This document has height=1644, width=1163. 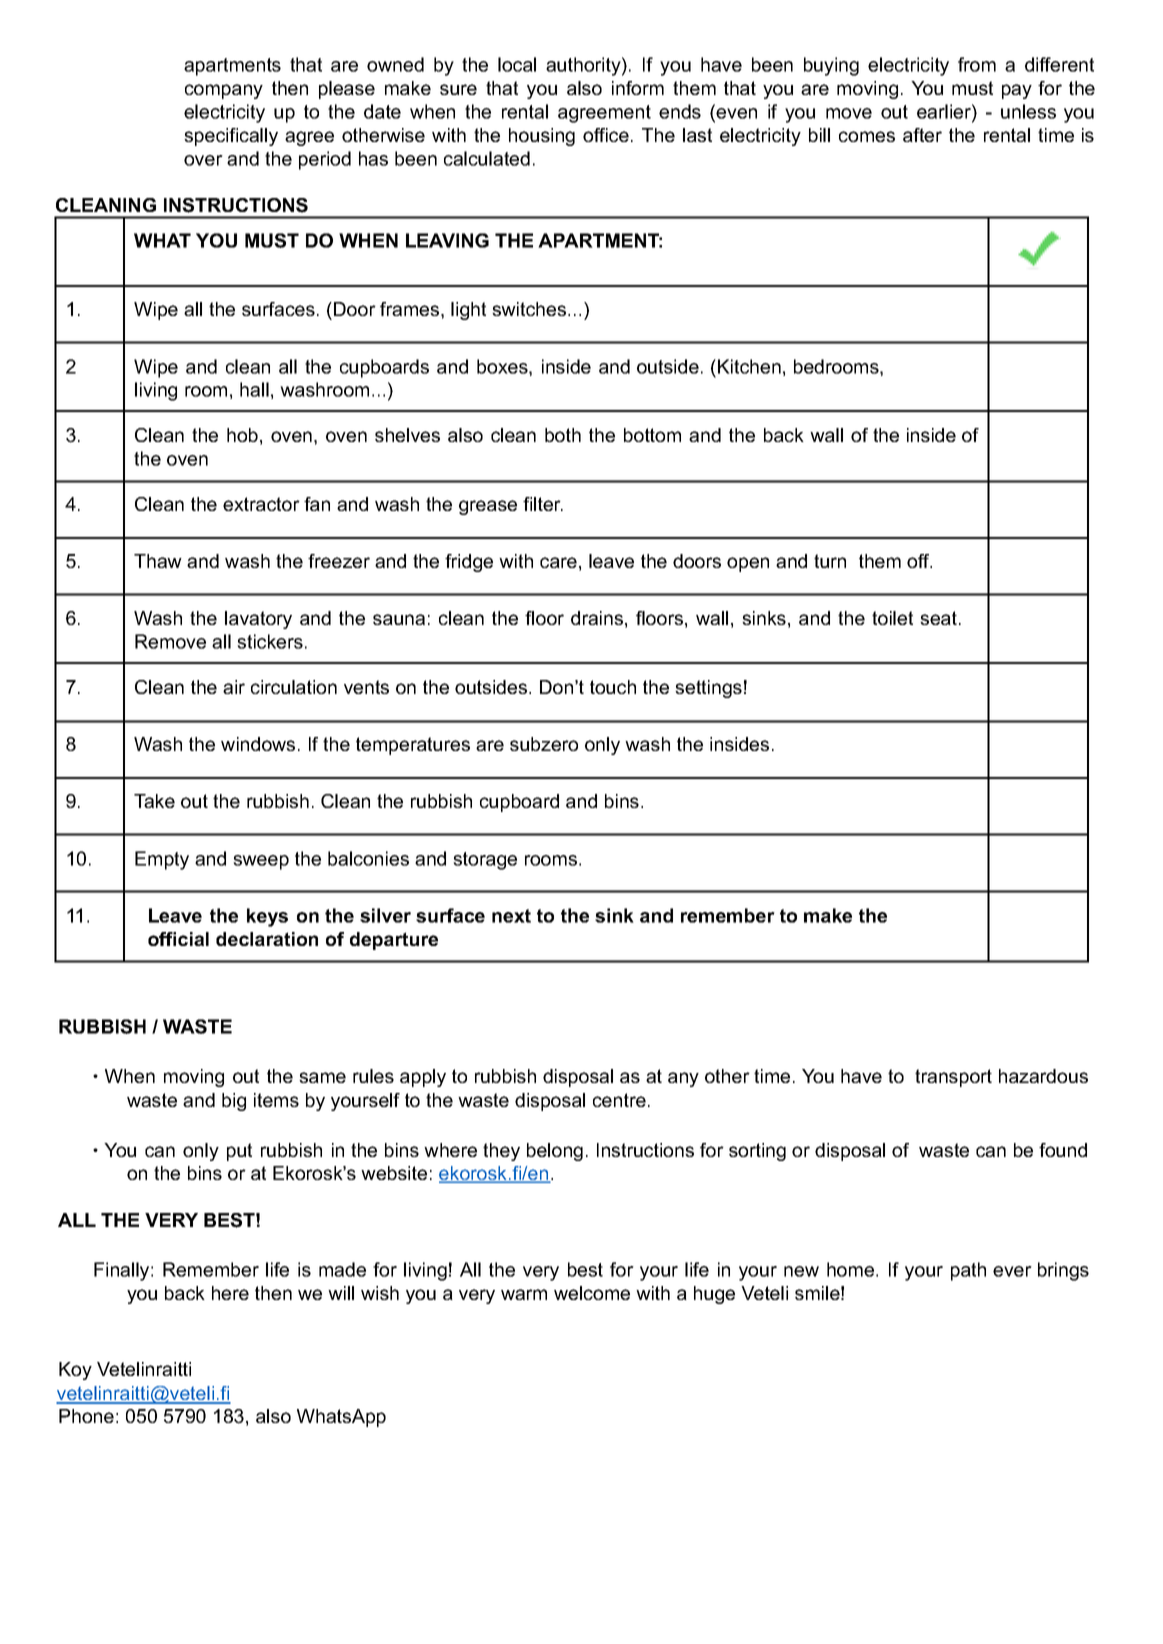 I want to click on windows, so click(x=258, y=744).
